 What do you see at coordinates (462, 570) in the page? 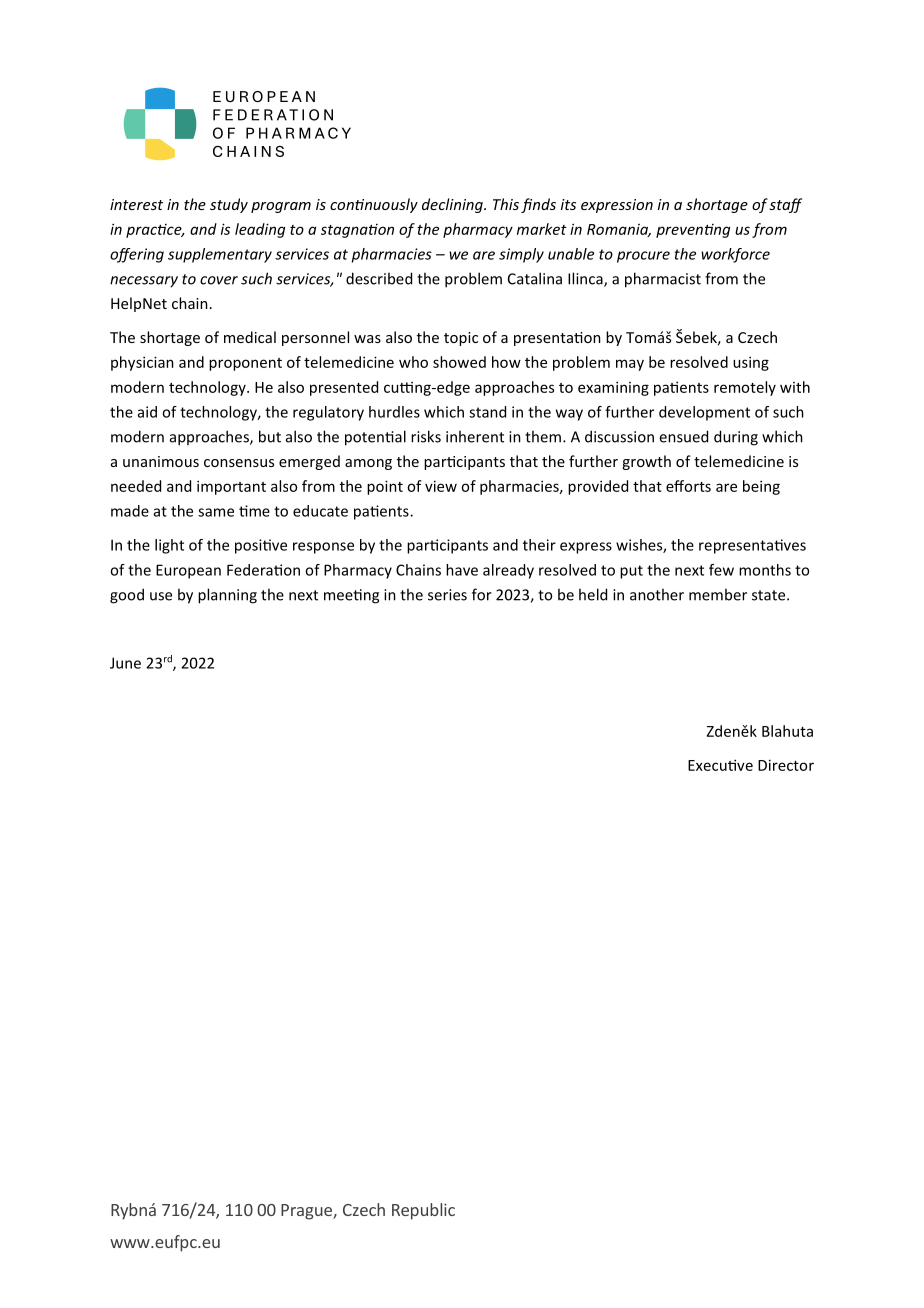
I see `have` at bounding box center [462, 570].
